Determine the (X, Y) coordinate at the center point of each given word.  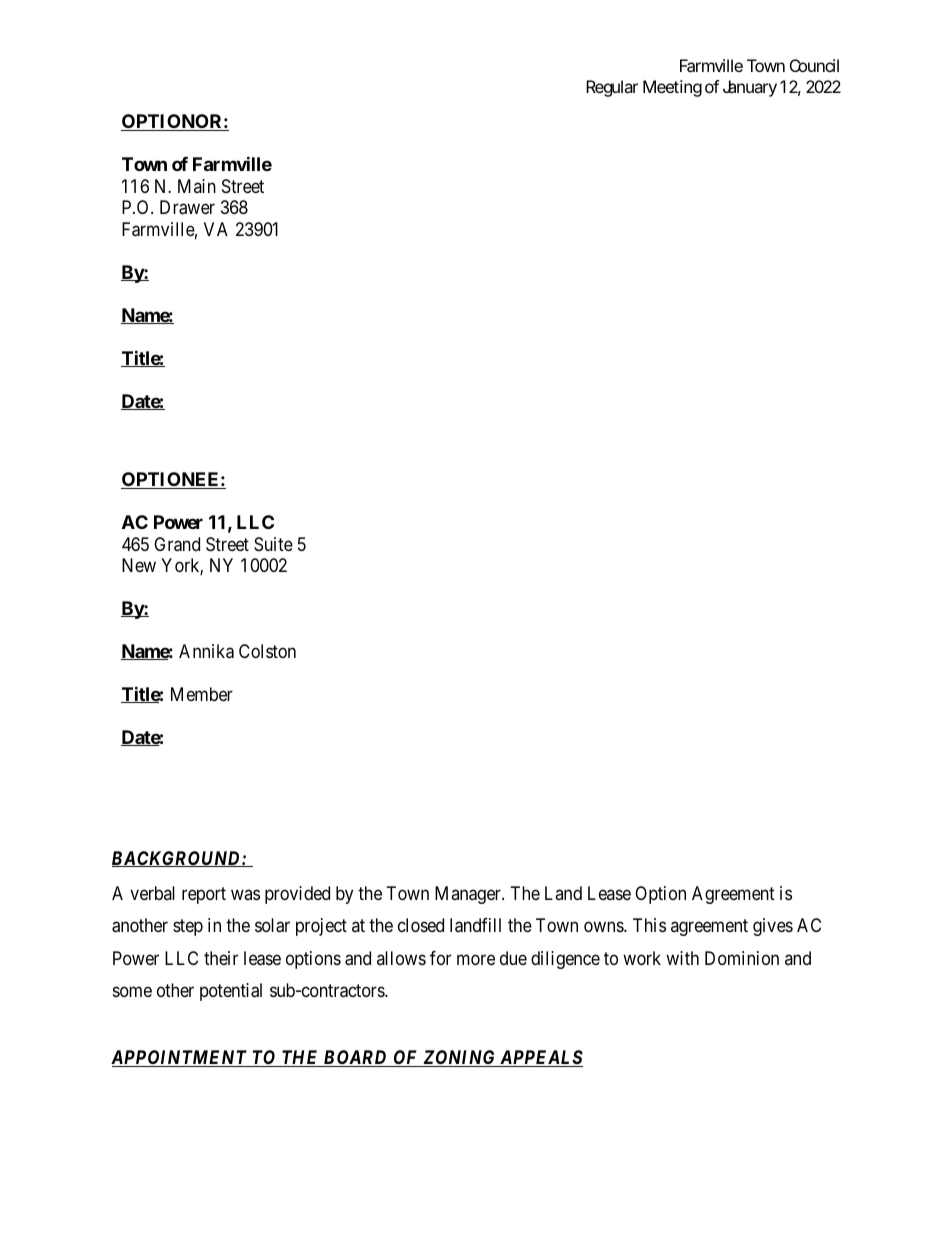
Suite (273, 544)
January (750, 88)
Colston (267, 651)
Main (197, 186)
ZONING (459, 1058)
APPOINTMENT (180, 1058)
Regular (612, 88)
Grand (177, 544)
